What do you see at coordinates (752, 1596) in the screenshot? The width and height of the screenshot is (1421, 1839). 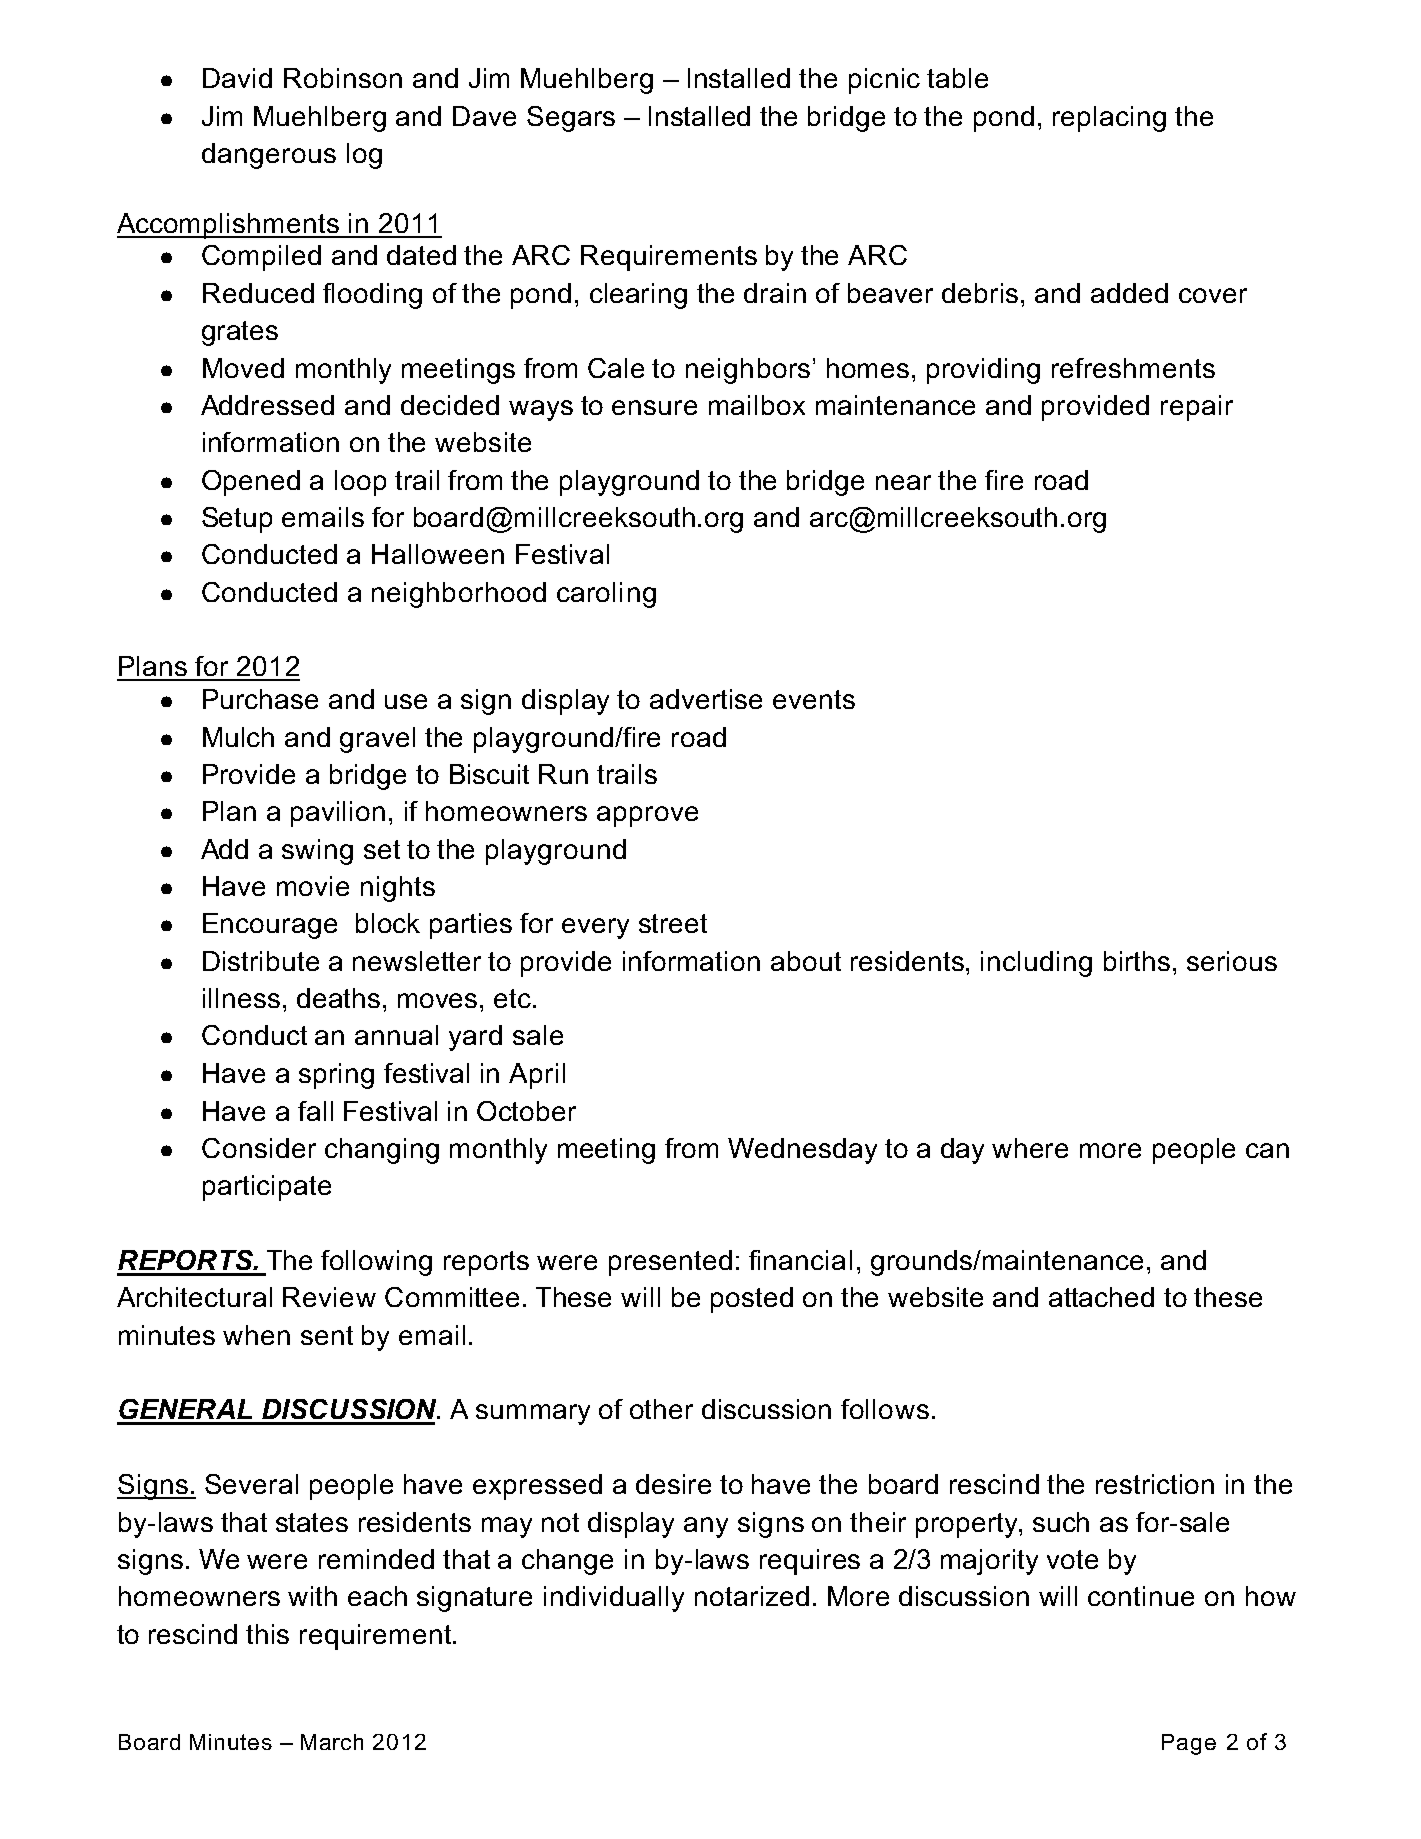 I see `notarized` at bounding box center [752, 1596].
